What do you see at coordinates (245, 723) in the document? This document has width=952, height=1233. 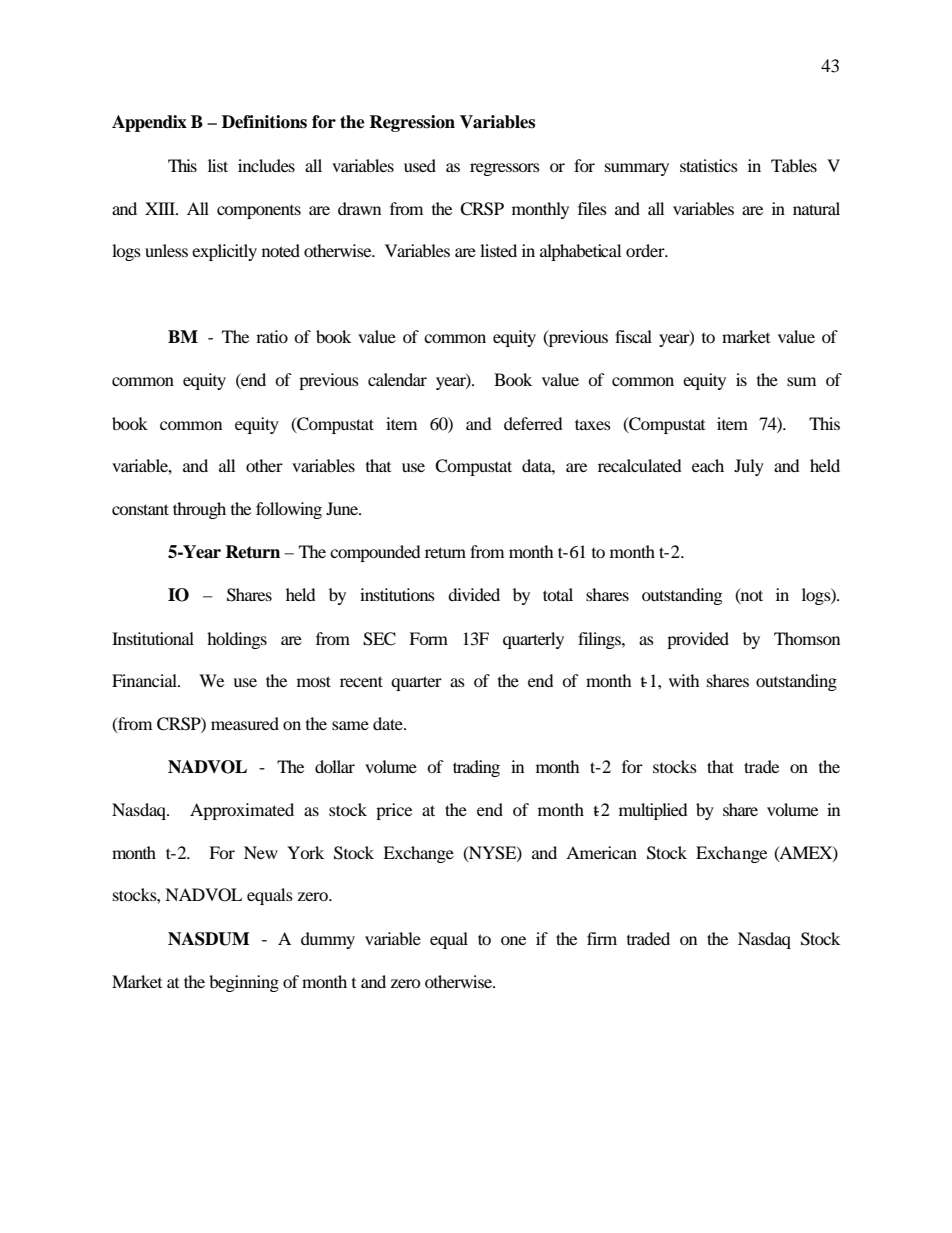 I see `measured` at bounding box center [245, 723].
